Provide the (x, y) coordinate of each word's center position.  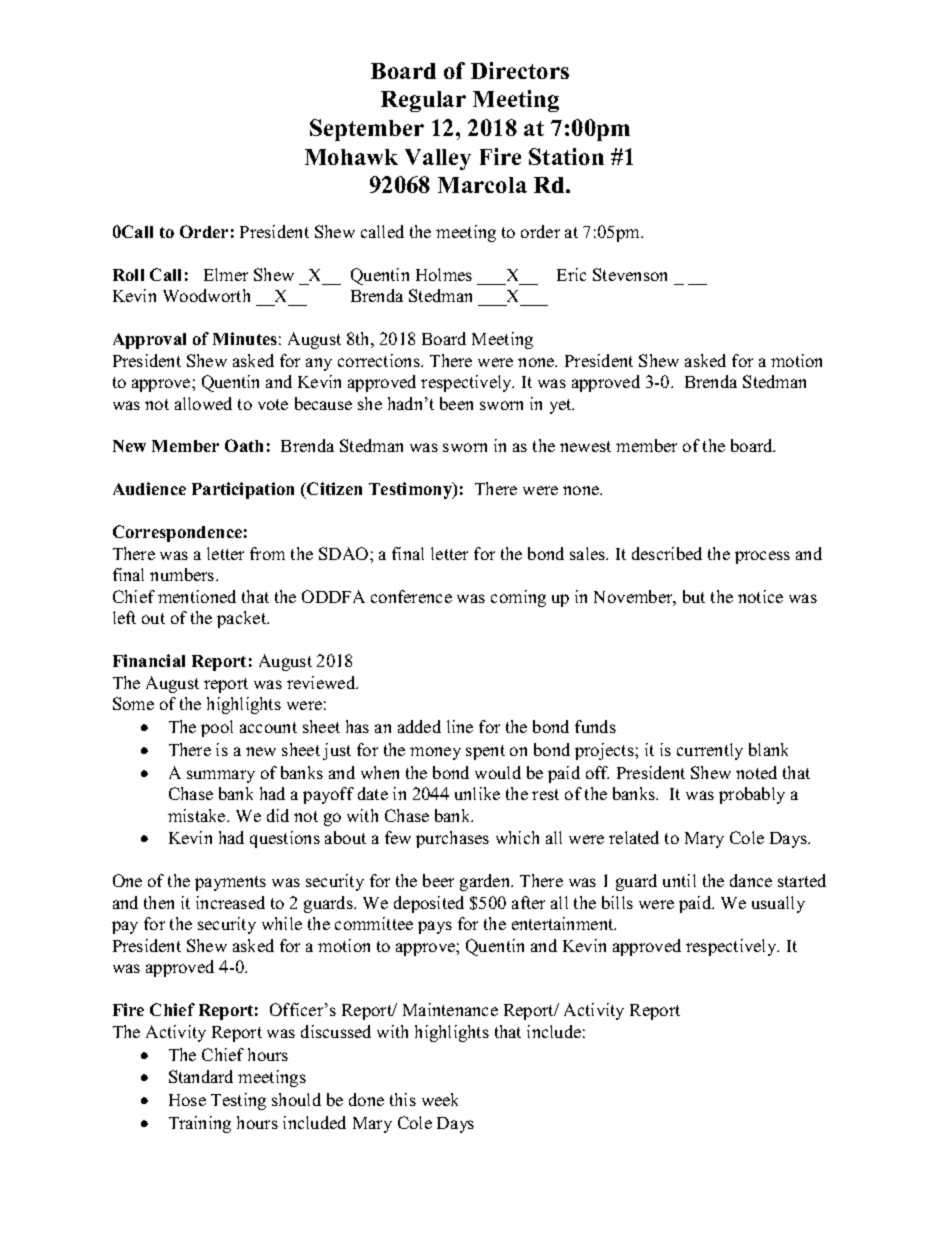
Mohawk (351, 157)
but (694, 596)
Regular (423, 101)
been (456, 403)
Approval (149, 341)
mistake (198, 815)
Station (566, 156)
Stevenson (630, 274)
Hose (187, 1100)
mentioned (197, 596)
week (440, 1099)
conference (411, 596)
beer (438, 880)
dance (751, 880)
